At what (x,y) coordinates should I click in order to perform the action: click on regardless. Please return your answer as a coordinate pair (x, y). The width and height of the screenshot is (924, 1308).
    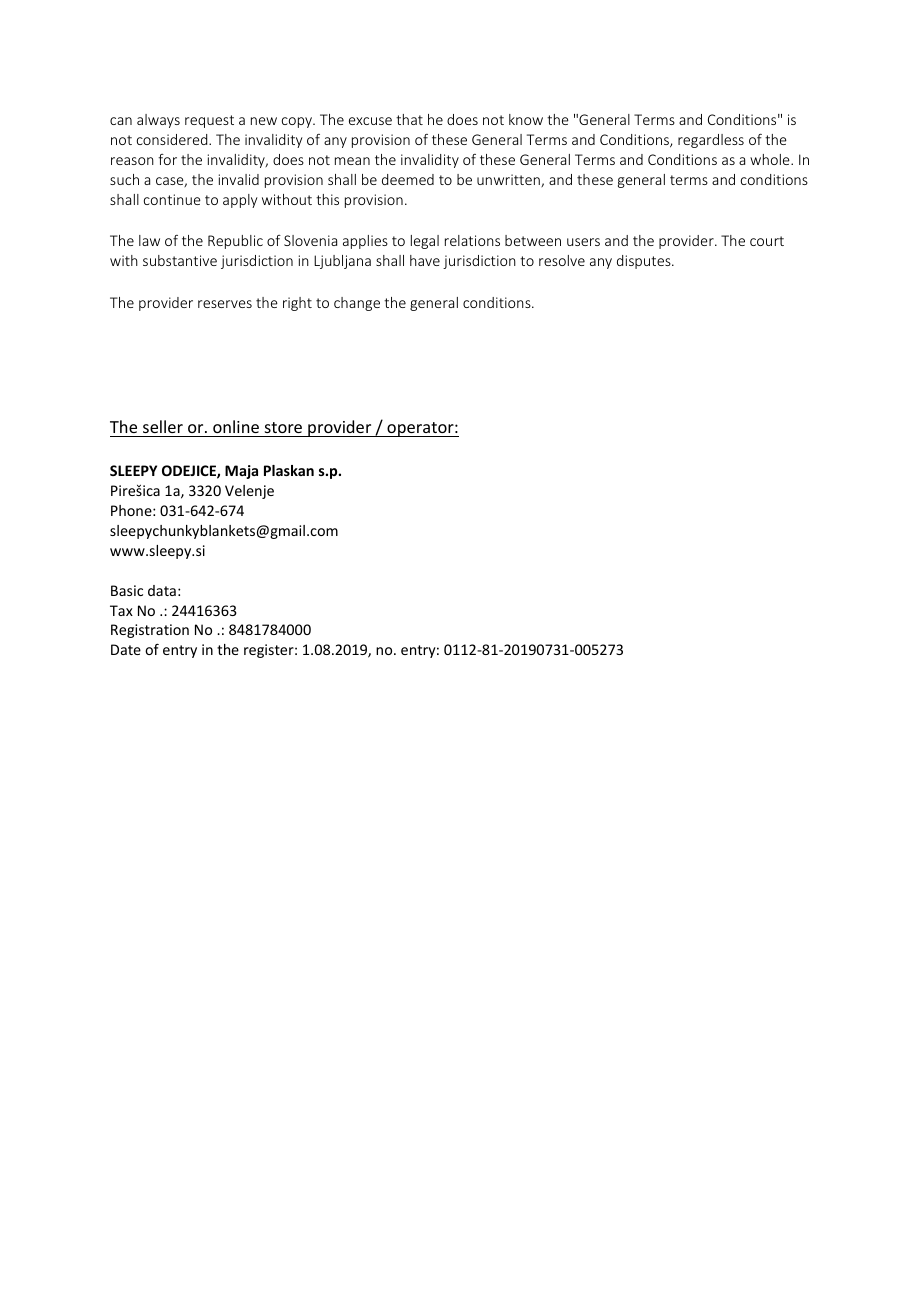
    Looking at the image, I should click on (711, 141).
